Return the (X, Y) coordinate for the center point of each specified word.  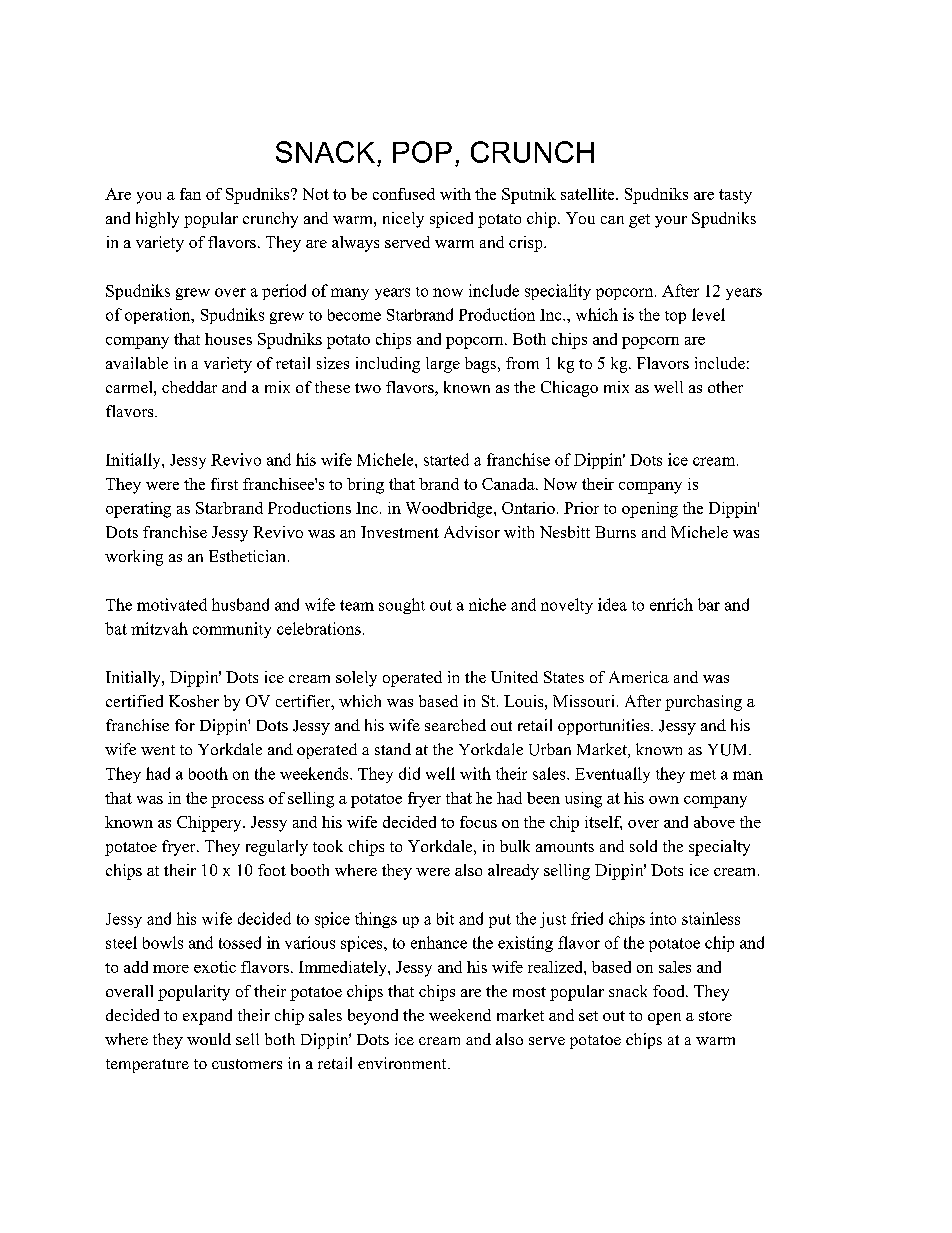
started (446, 459)
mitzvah (159, 628)
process (237, 802)
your (671, 222)
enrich (671, 604)
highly (157, 220)
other (725, 387)
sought (402, 606)
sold (643, 846)
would (209, 1039)
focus (478, 822)
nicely (403, 220)
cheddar (189, 387)
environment (403, 1063)
